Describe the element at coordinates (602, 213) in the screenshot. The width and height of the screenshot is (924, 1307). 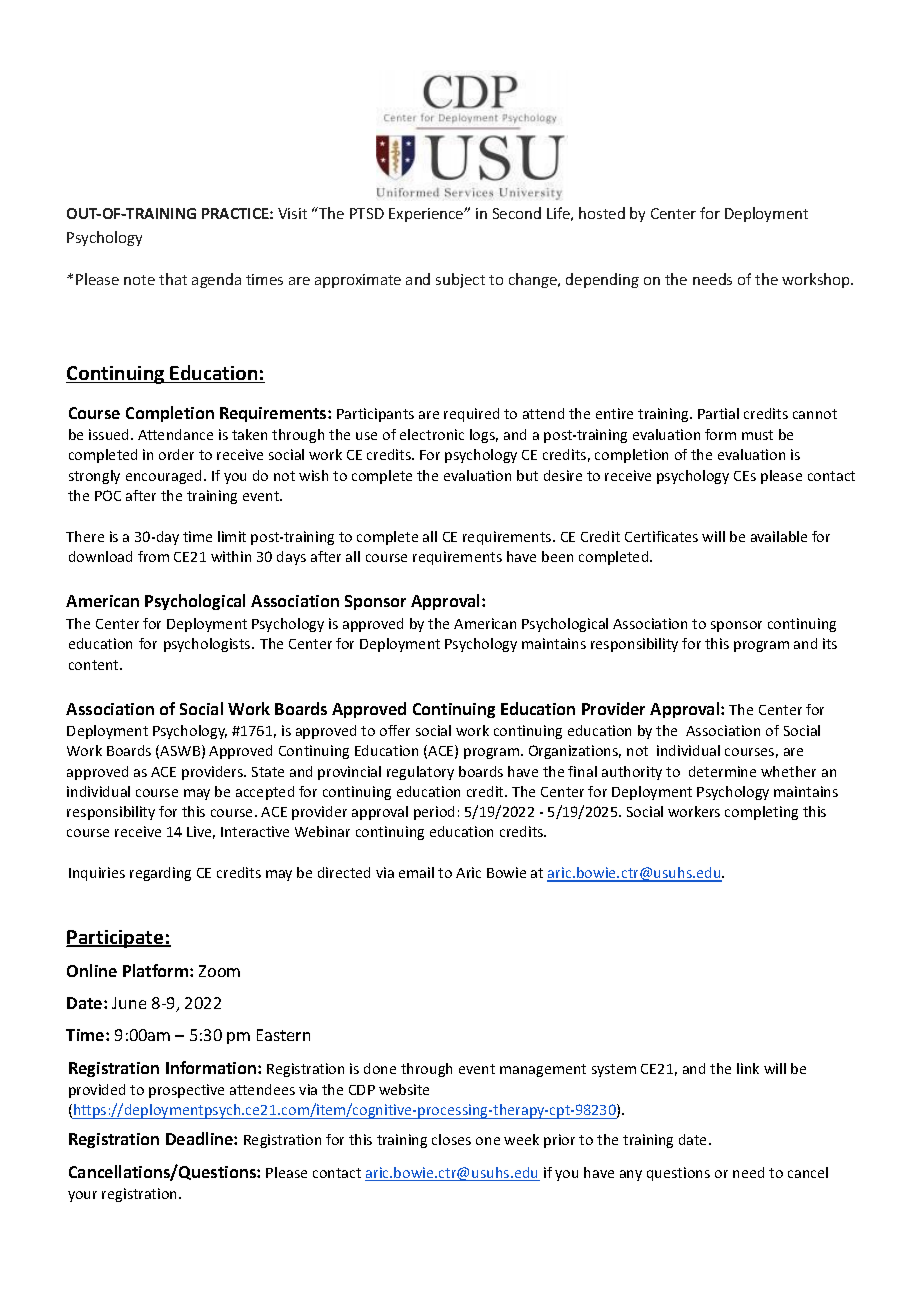
I see `hosted` at that location.
